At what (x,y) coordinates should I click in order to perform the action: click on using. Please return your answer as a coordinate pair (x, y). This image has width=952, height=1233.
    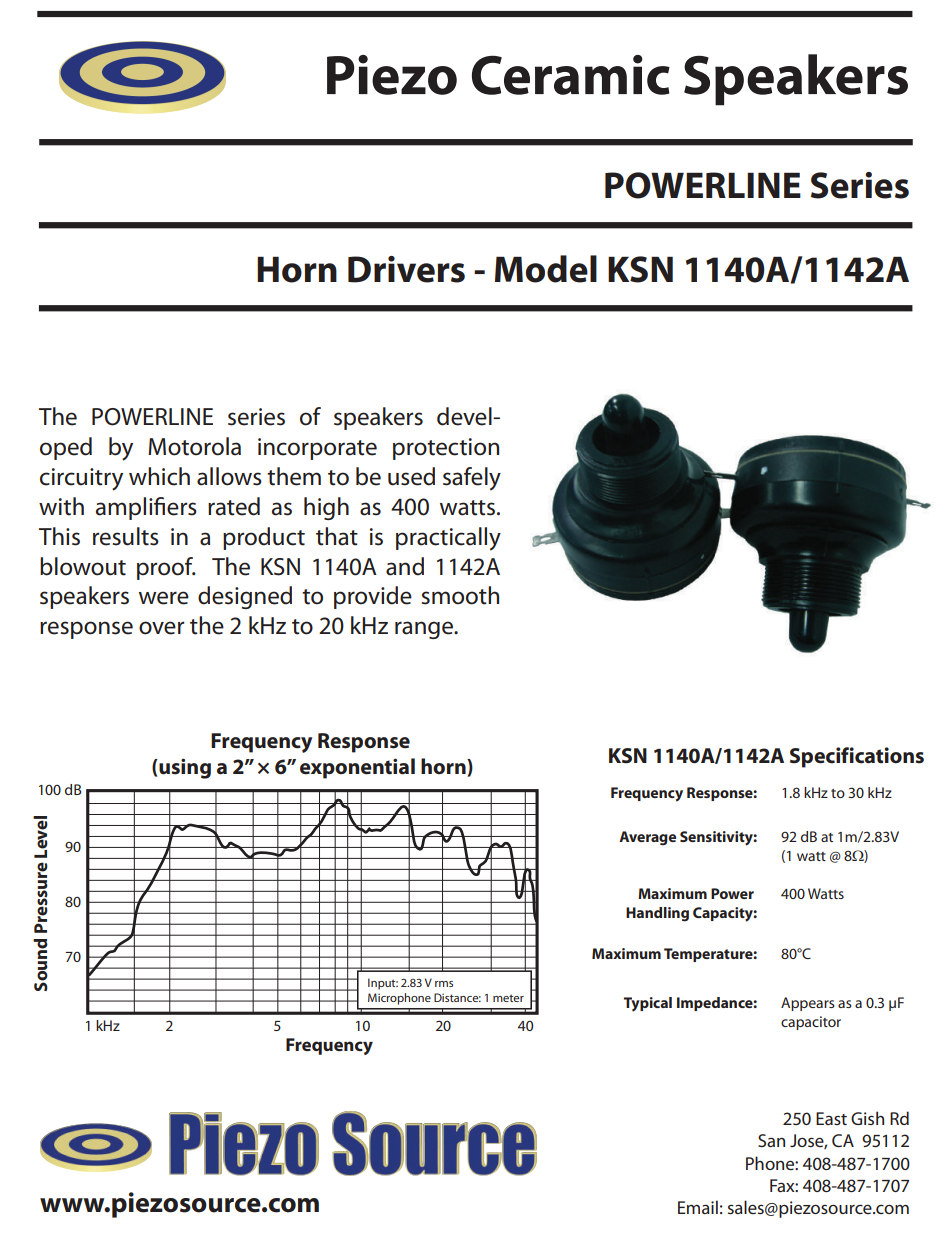
    Looking at the image, I should click on (184, 768).
